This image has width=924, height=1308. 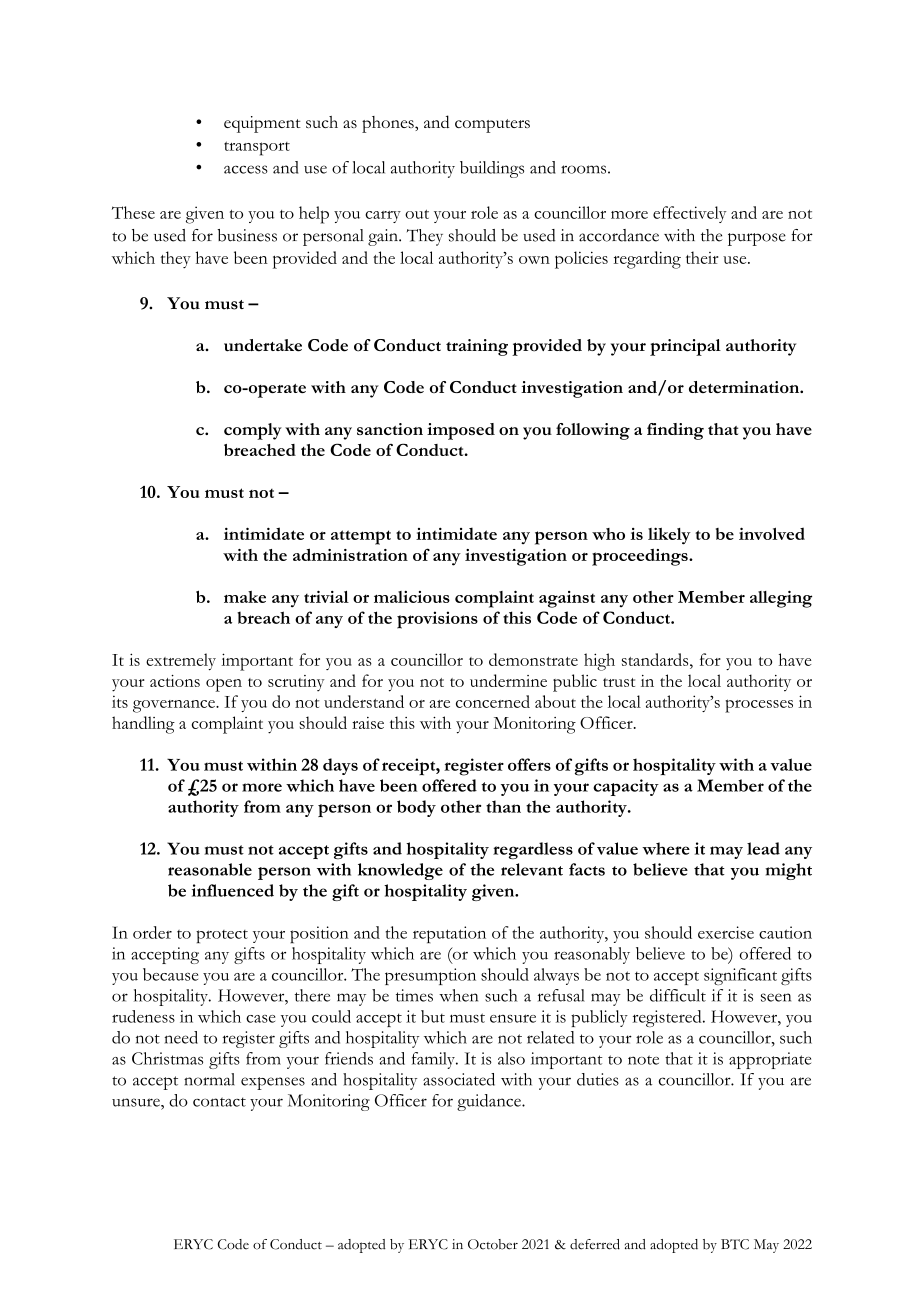 What do you see at coordinates (759, 706) in the image?
I see `processes` at bounding box center [759, 706].
